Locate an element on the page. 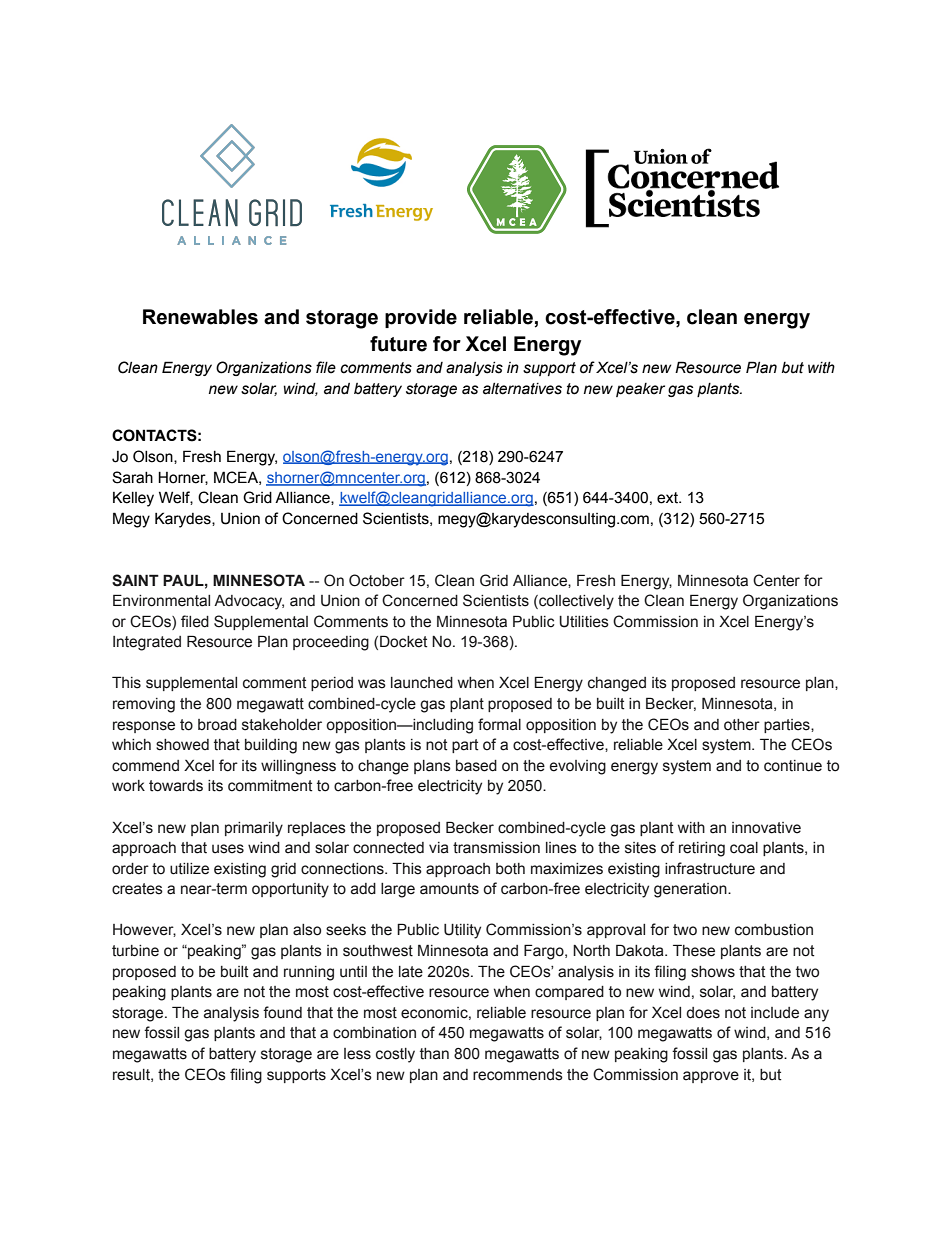  Renewables is located at coordinates (200, 317).
